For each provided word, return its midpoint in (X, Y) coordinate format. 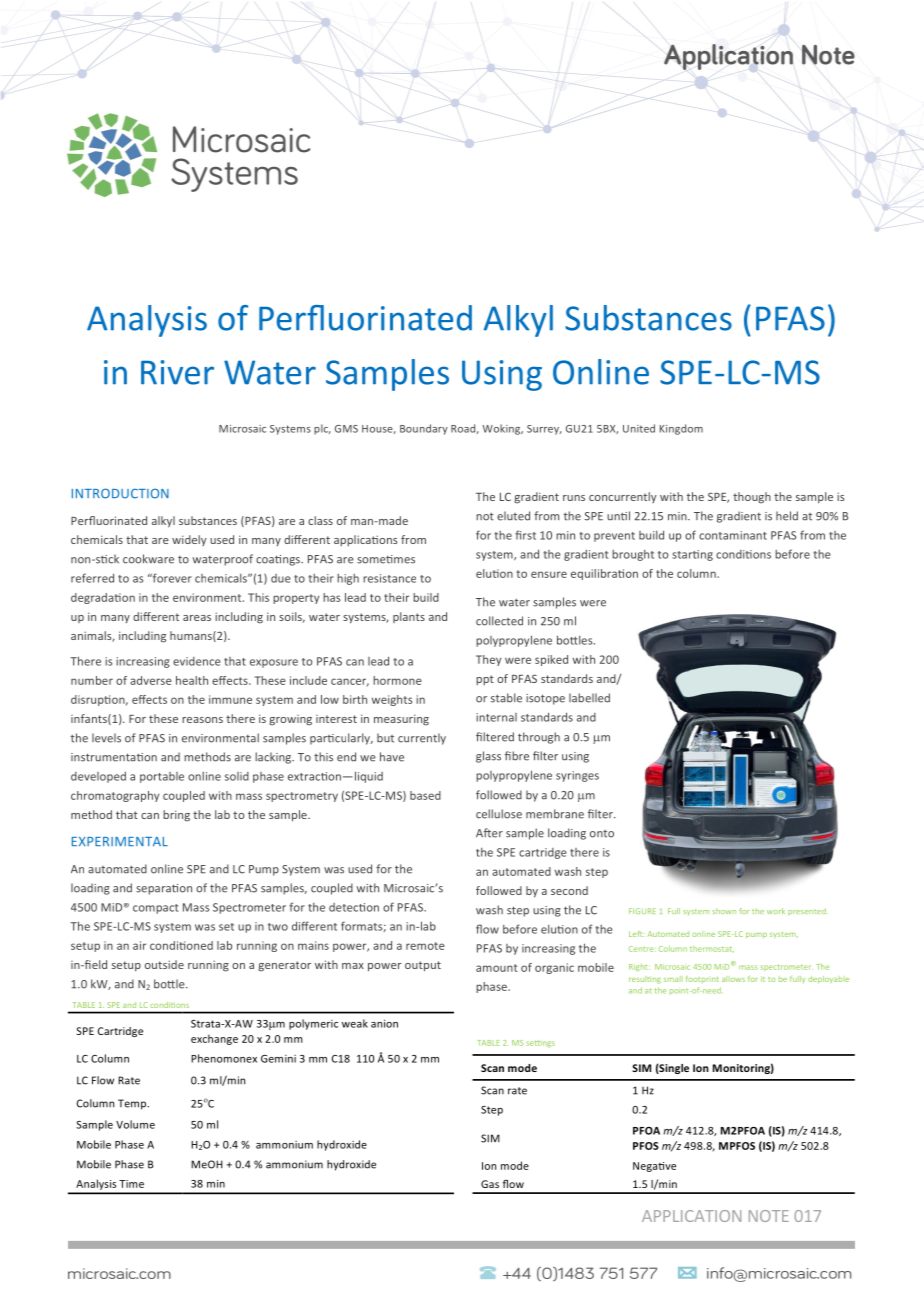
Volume (135, 1124)
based (425, 795)
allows (733, 979)
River (177, 372)
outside (164, 964)
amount (497, 968)
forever (171, 578)
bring (176, 816)
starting (692, 555)
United (639, 428)
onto (602, 834)
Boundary (424, 429)
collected (499, 621)
